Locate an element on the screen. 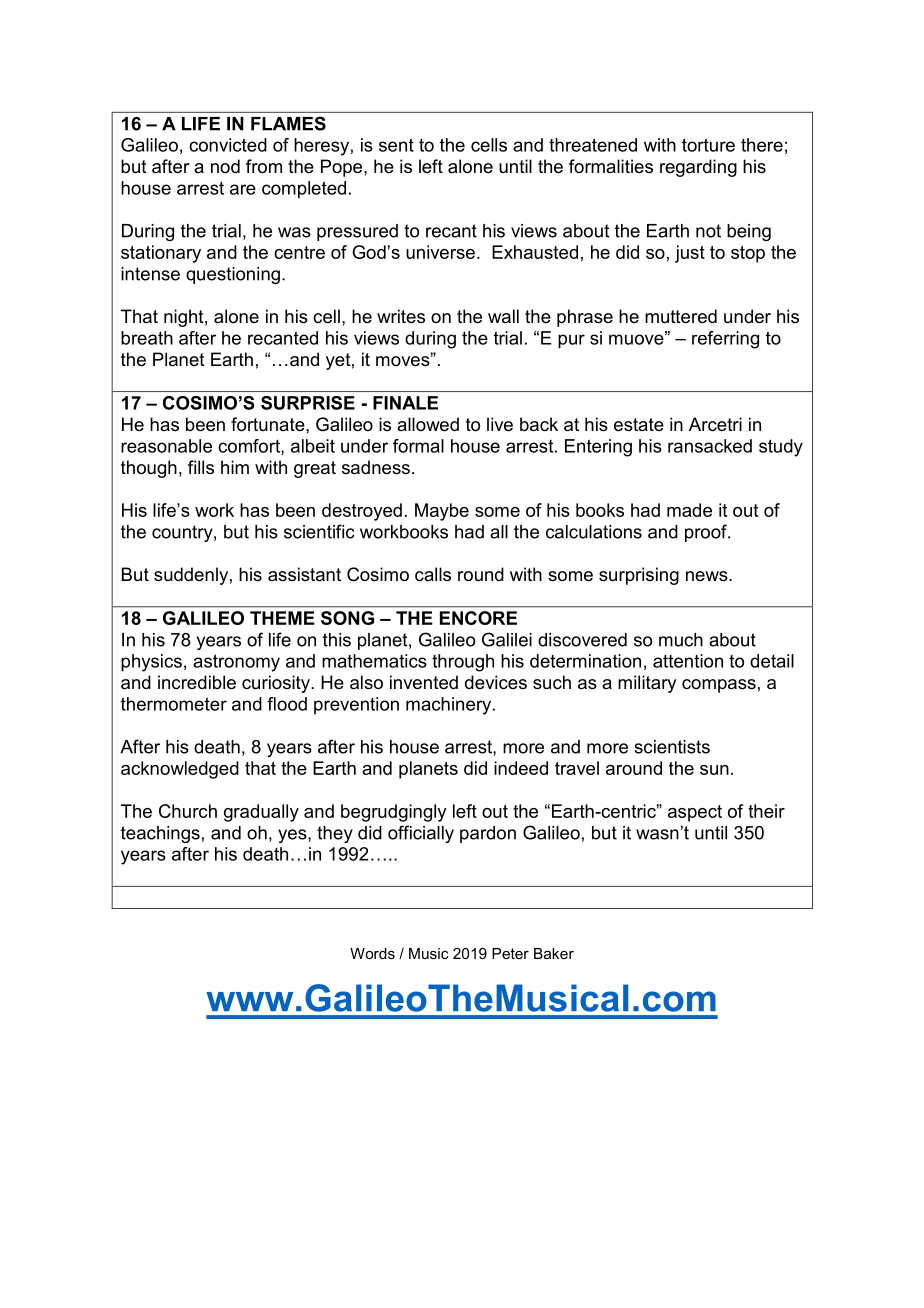 The height and width of the screenshot is (1308, 924). proof is located at coordinates (707, 533).
